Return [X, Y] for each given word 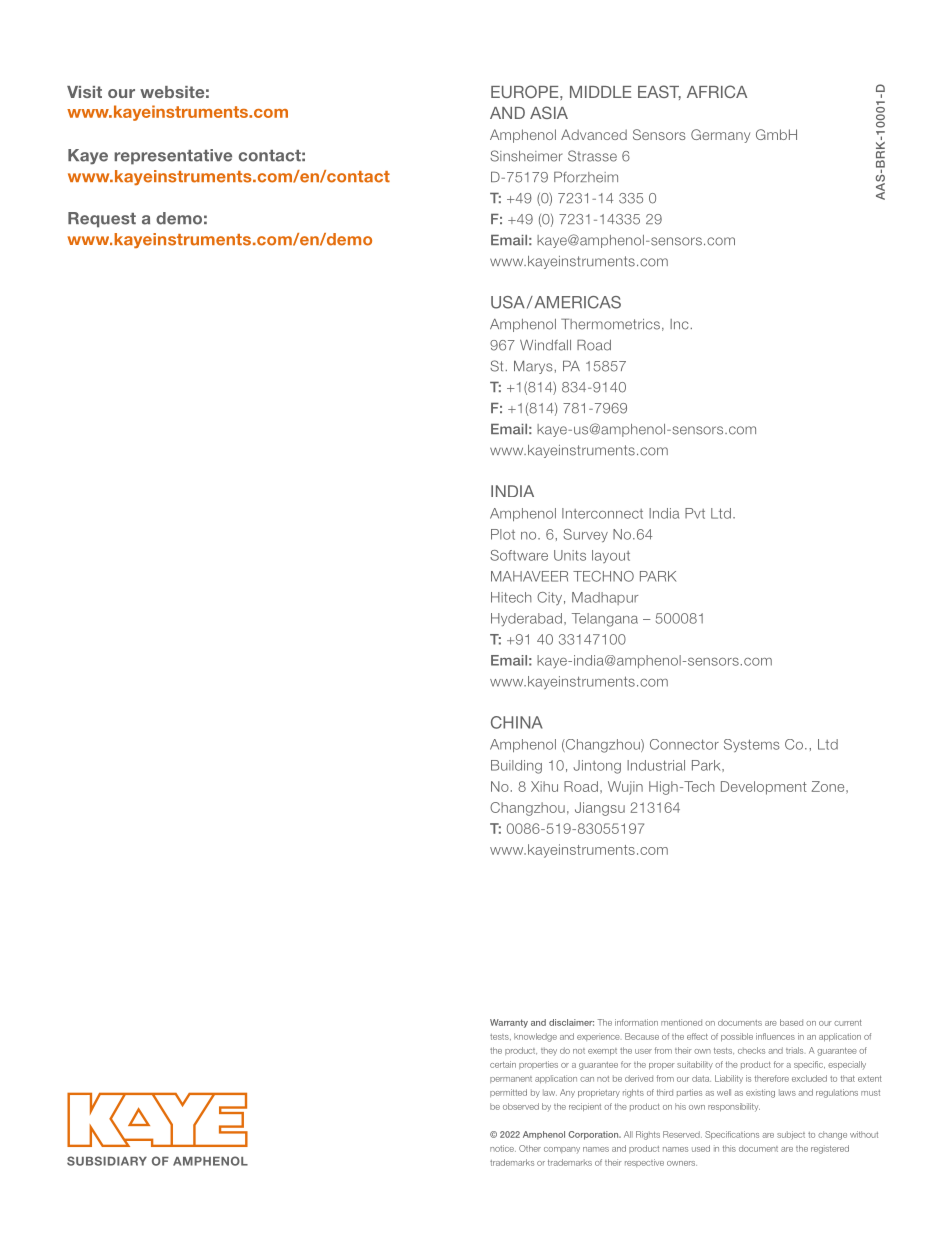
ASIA [549, 112]
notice [503, 1148]
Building [516, 767]
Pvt [695, 513]
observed [521, 1106]
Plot [503, 534]
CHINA [517, 722]
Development [764, 788]
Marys [533, 367]
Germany [720, 136]
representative [173, 157]
